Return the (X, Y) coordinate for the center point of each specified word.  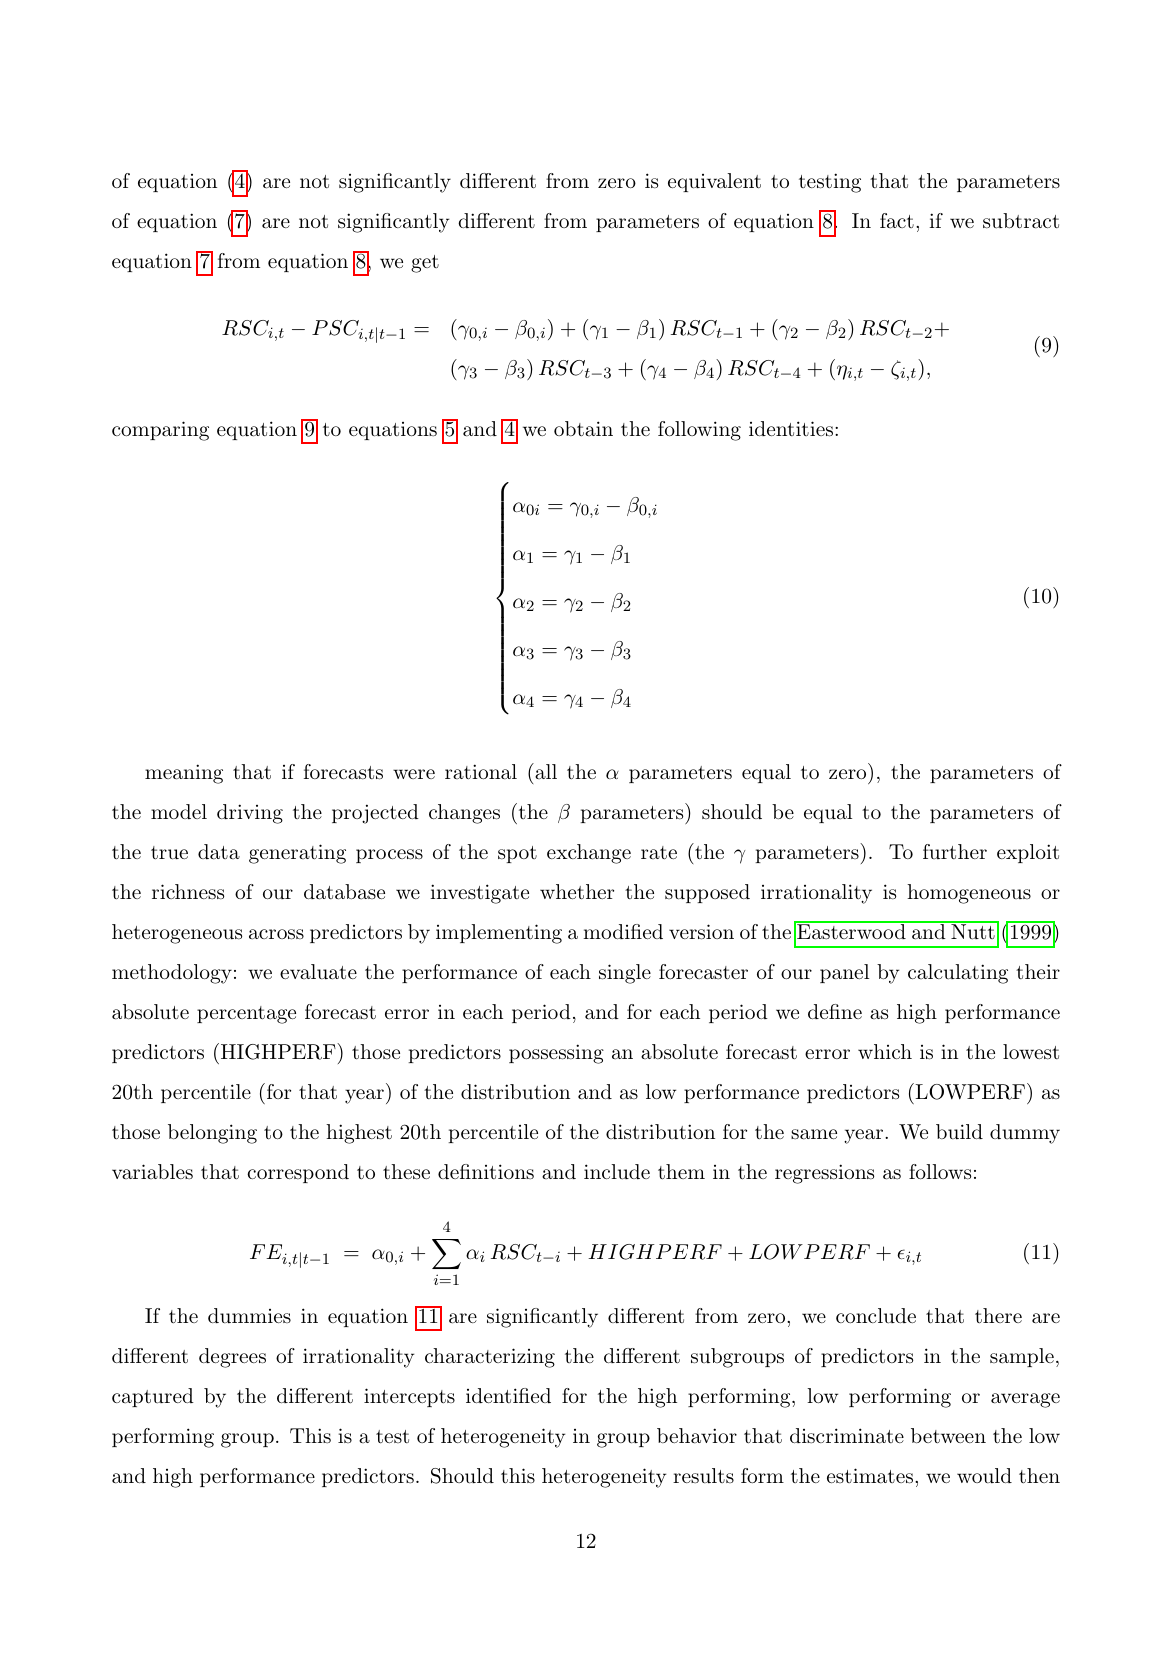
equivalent (714, 182)
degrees (232, 1358)
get (425, 264)
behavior (697, 1436)
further (955, 851)
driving (250, 814)
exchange (589, 854)
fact (897, 221)
